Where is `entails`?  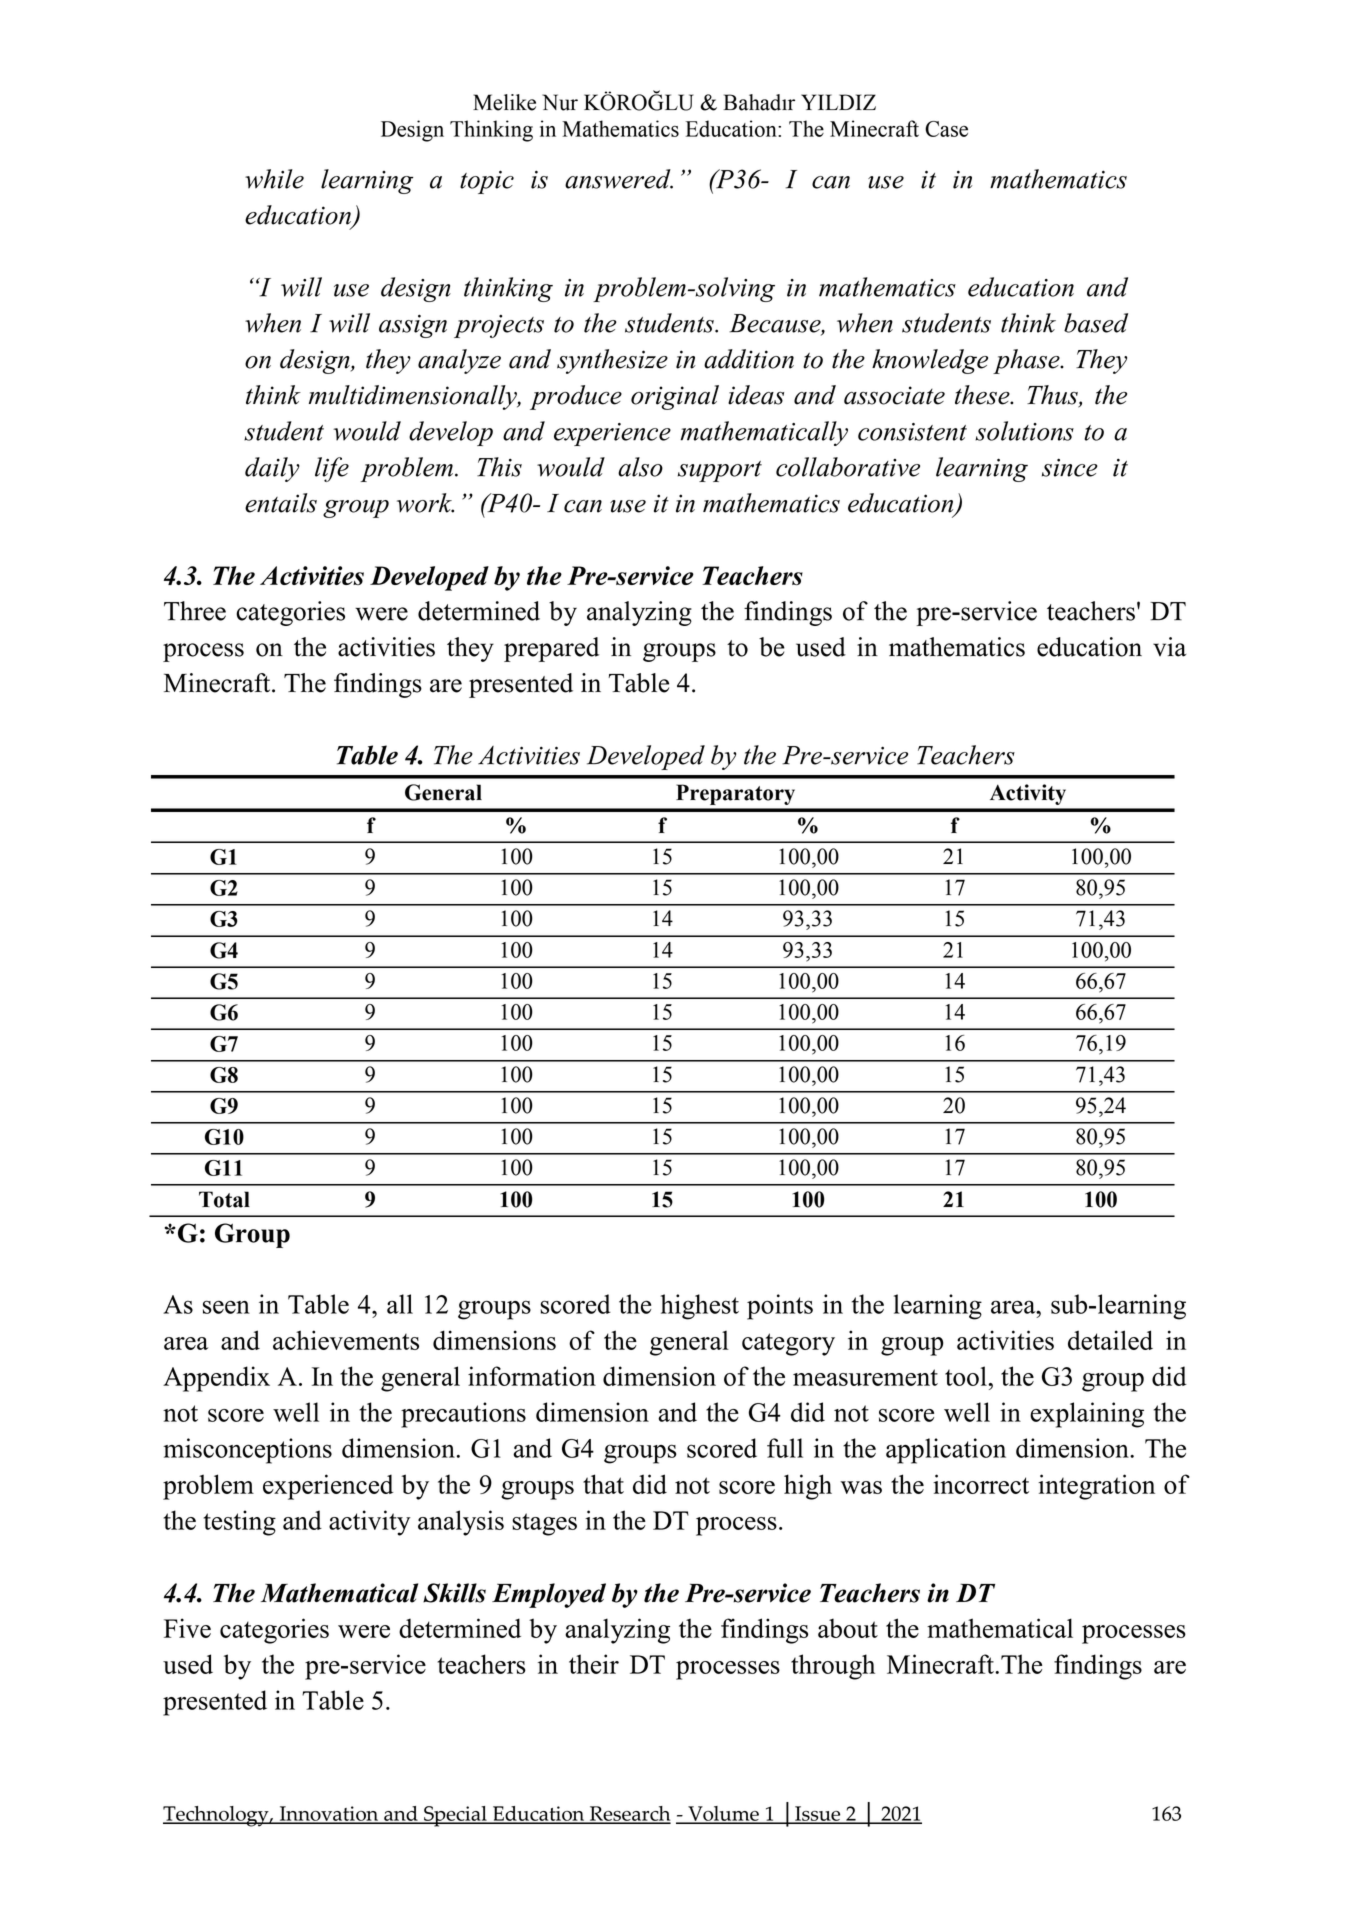 entails is located at coordinates (281, 503).
